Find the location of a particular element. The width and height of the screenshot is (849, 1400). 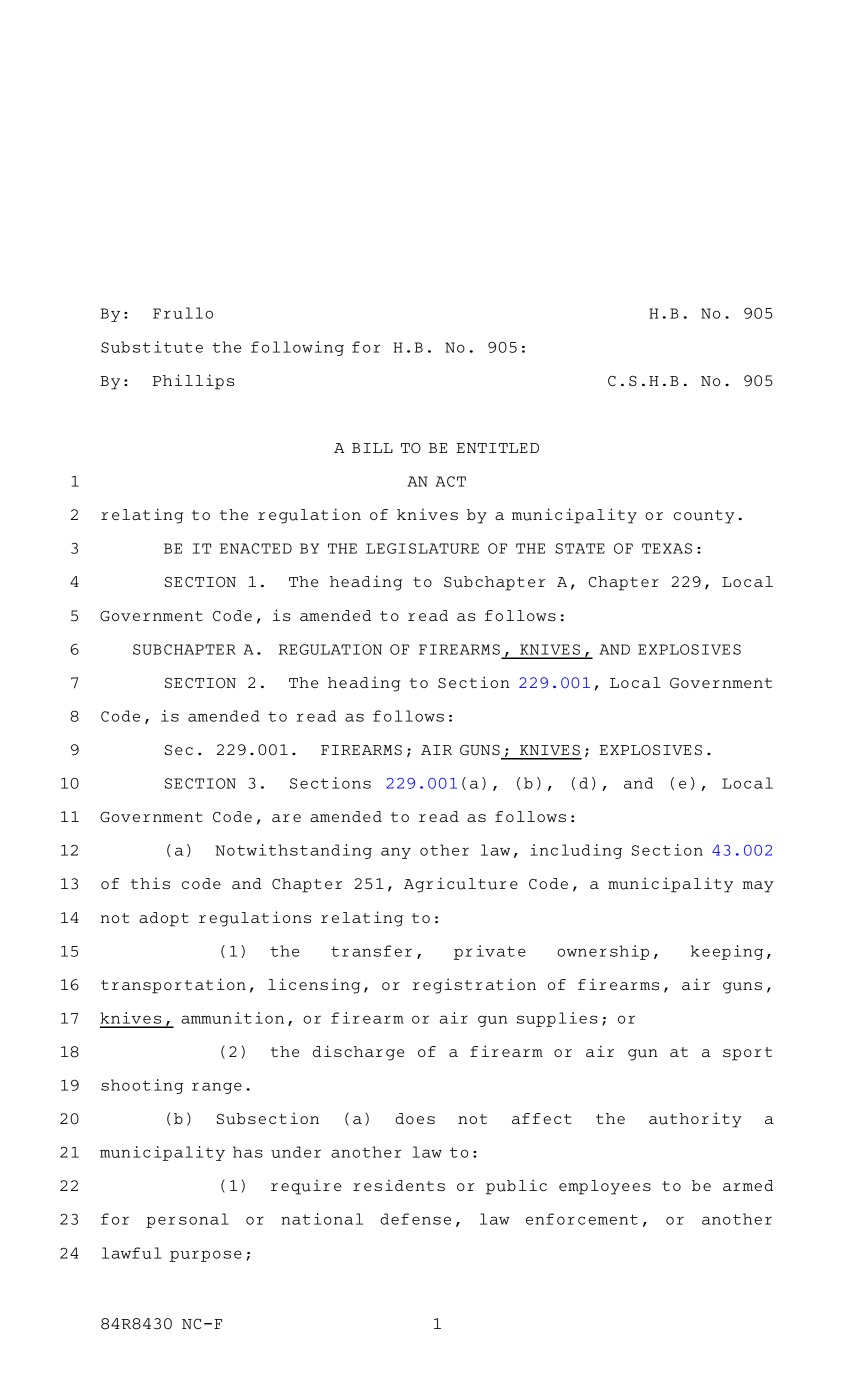

may is located at coordinates (758, 887).
